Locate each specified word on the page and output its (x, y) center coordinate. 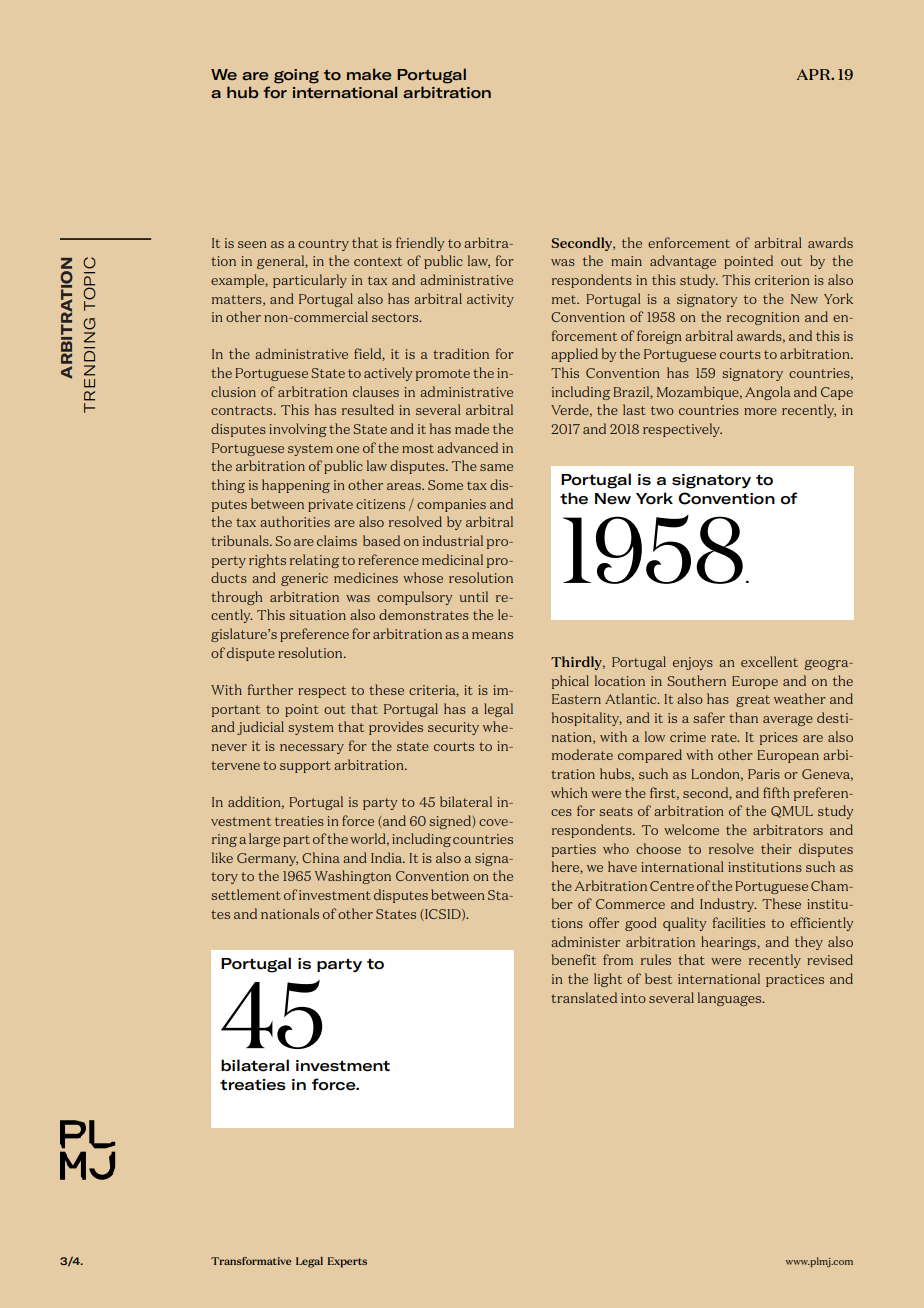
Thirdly (578, 663)
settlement (246, 894)
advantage (683, 262)
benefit (574, 959)
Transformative (251, 1261)
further (270, 689)
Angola (768, 393)
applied (574, 355)
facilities (739, 922)
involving (298, 430)
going (296, 76)
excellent (769, 661)
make (369, 74)
